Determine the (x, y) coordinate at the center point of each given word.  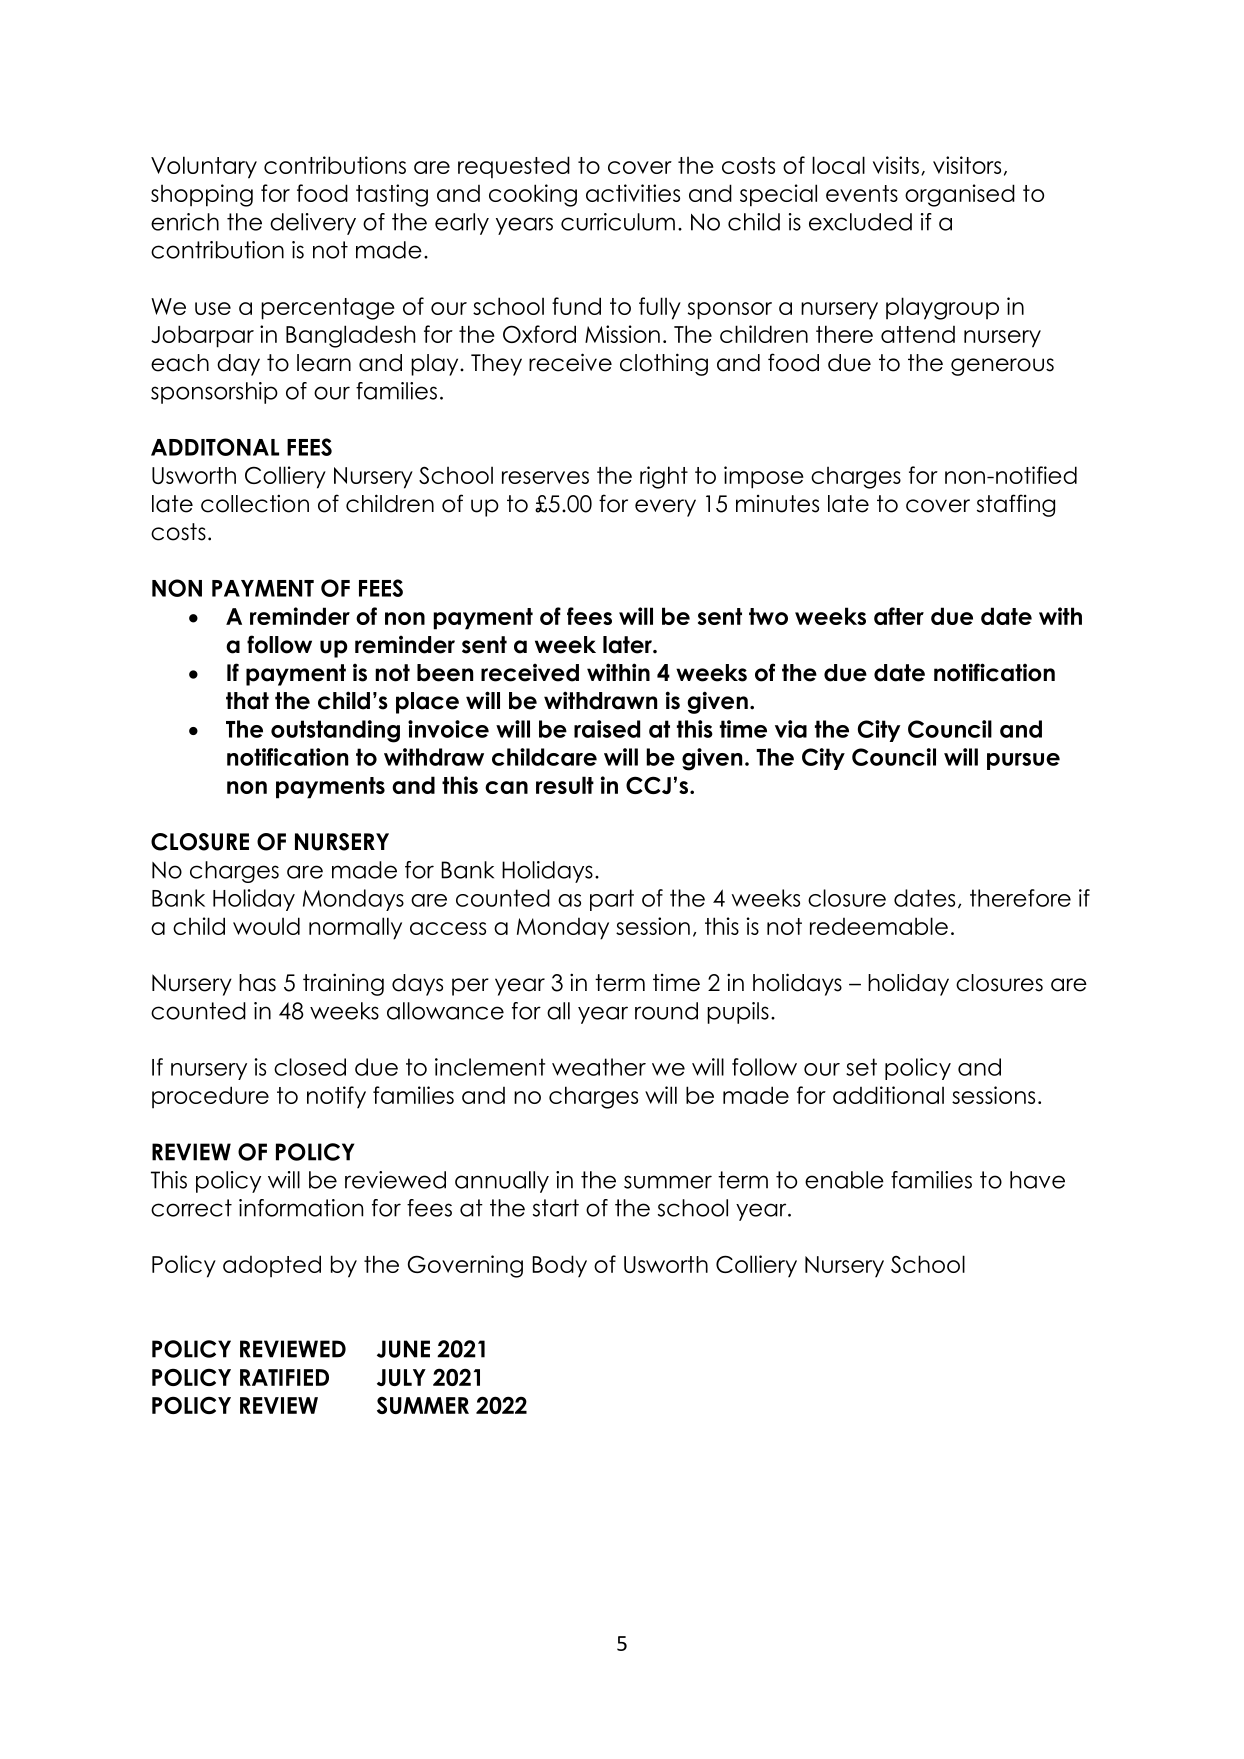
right (664, 477)
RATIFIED (284, 1377)
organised (960, 195)
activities (633, 193)
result (565, 785)
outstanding (335, 731)
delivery (313, 224)
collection (255, 503)
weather (599, 1067)
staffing (1016, 505)
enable (844, 1180)
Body (560, 1266)
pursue (1023, 761)
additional (888, 1095)
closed (310, 1067)
